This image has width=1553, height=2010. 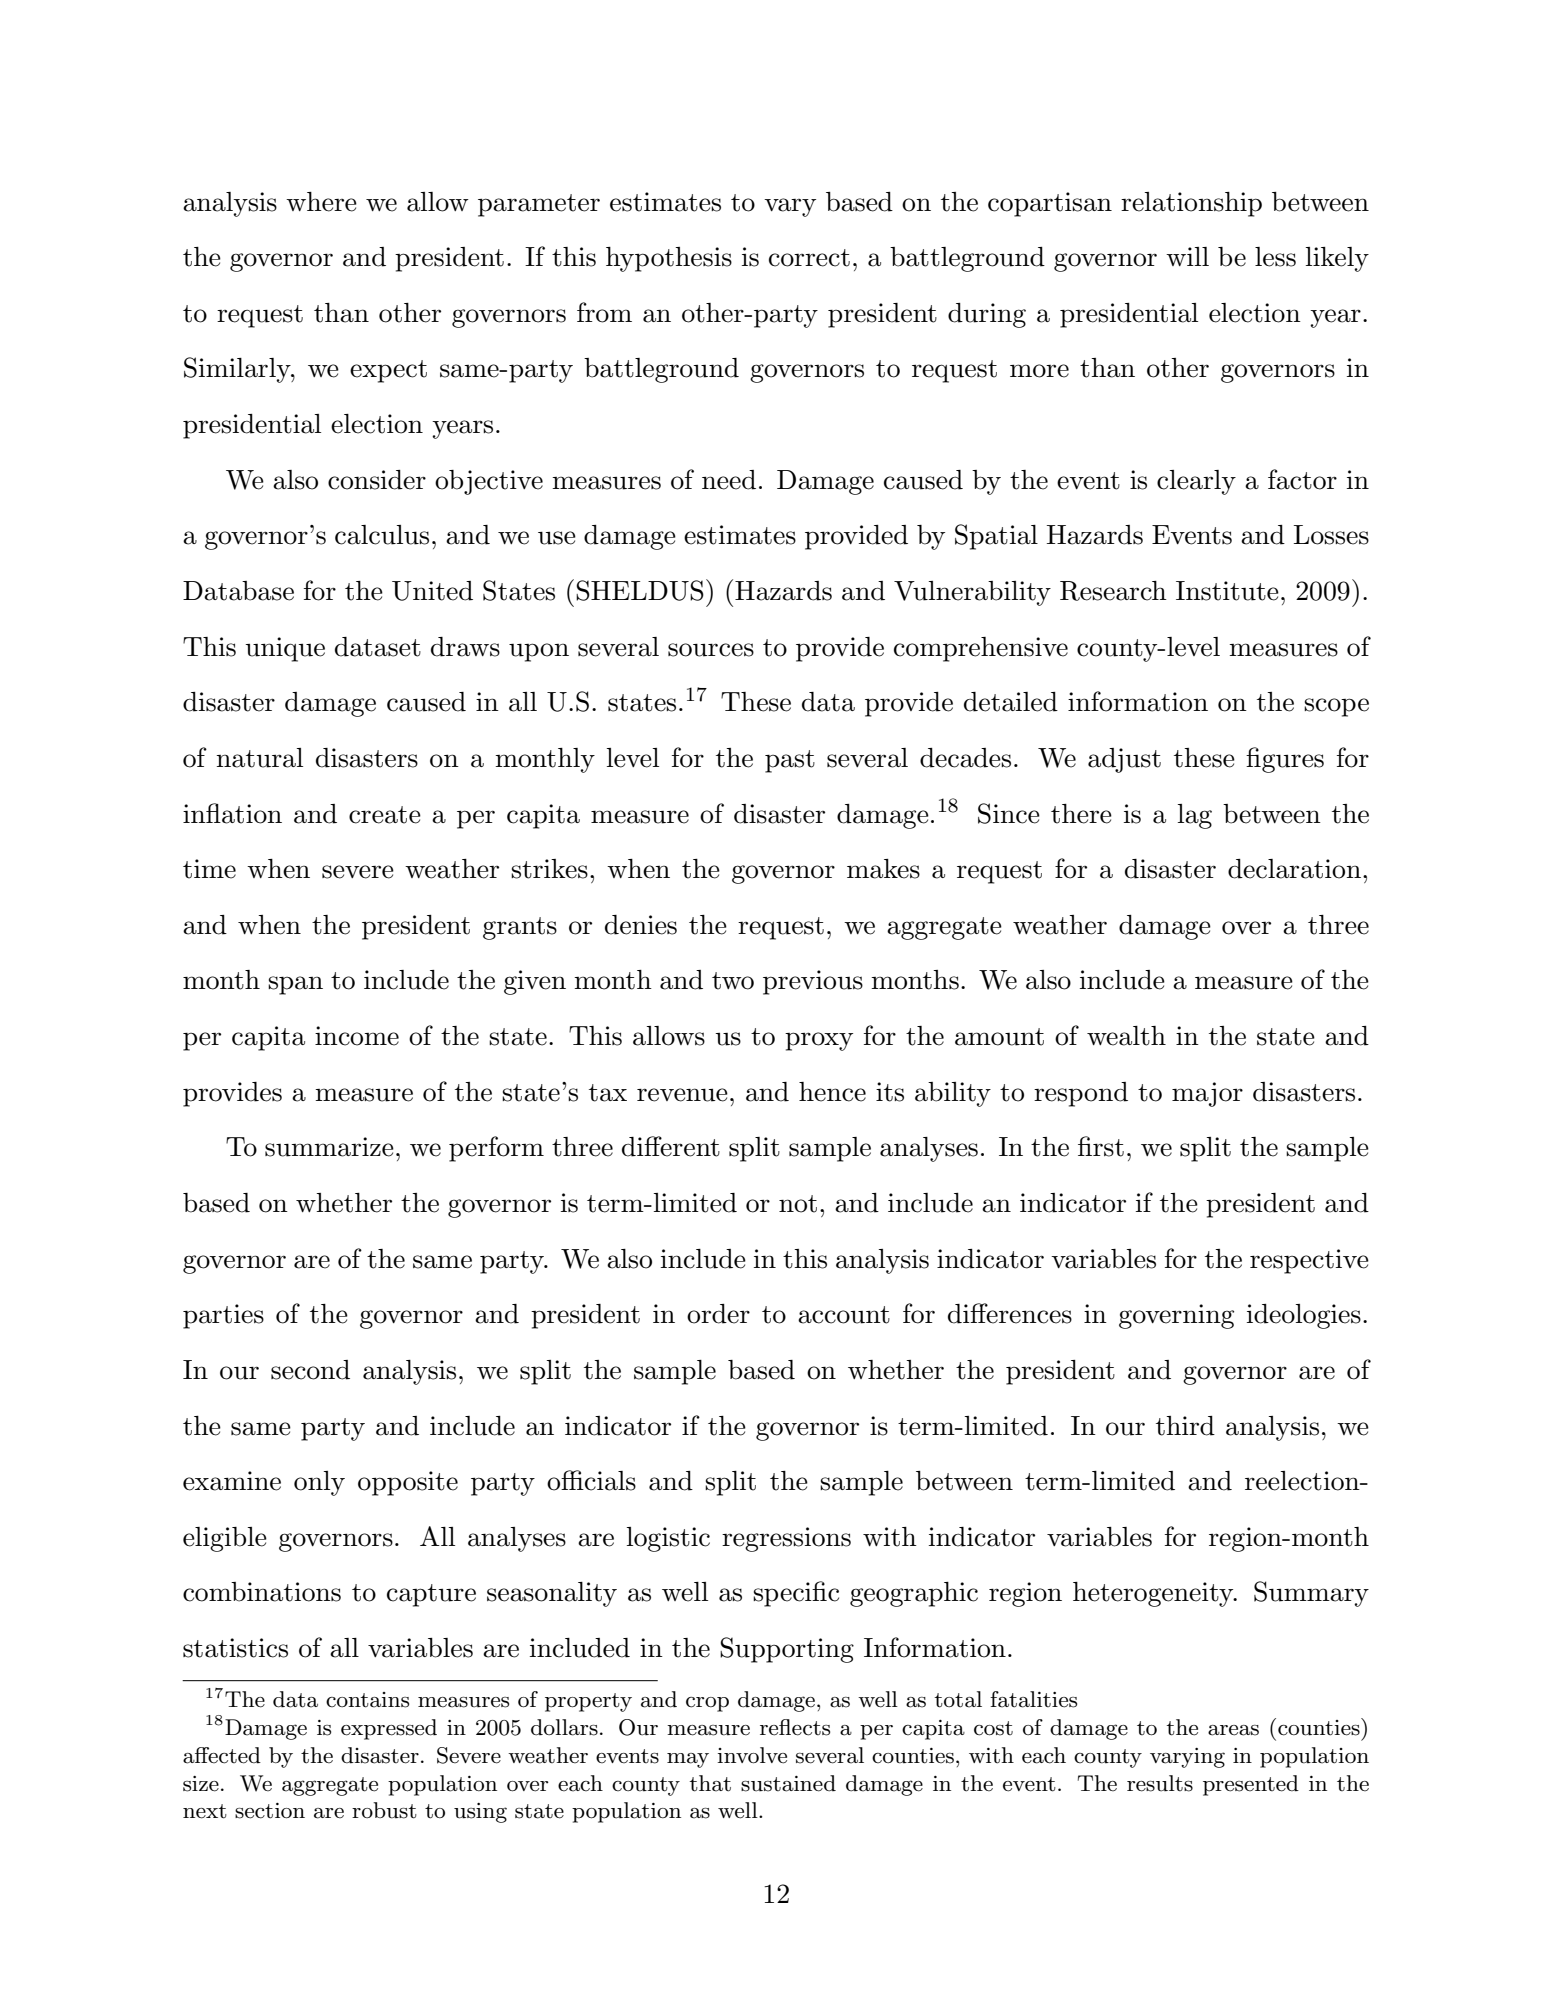 I want to click on regressions, so click(x=786, y=1539).
